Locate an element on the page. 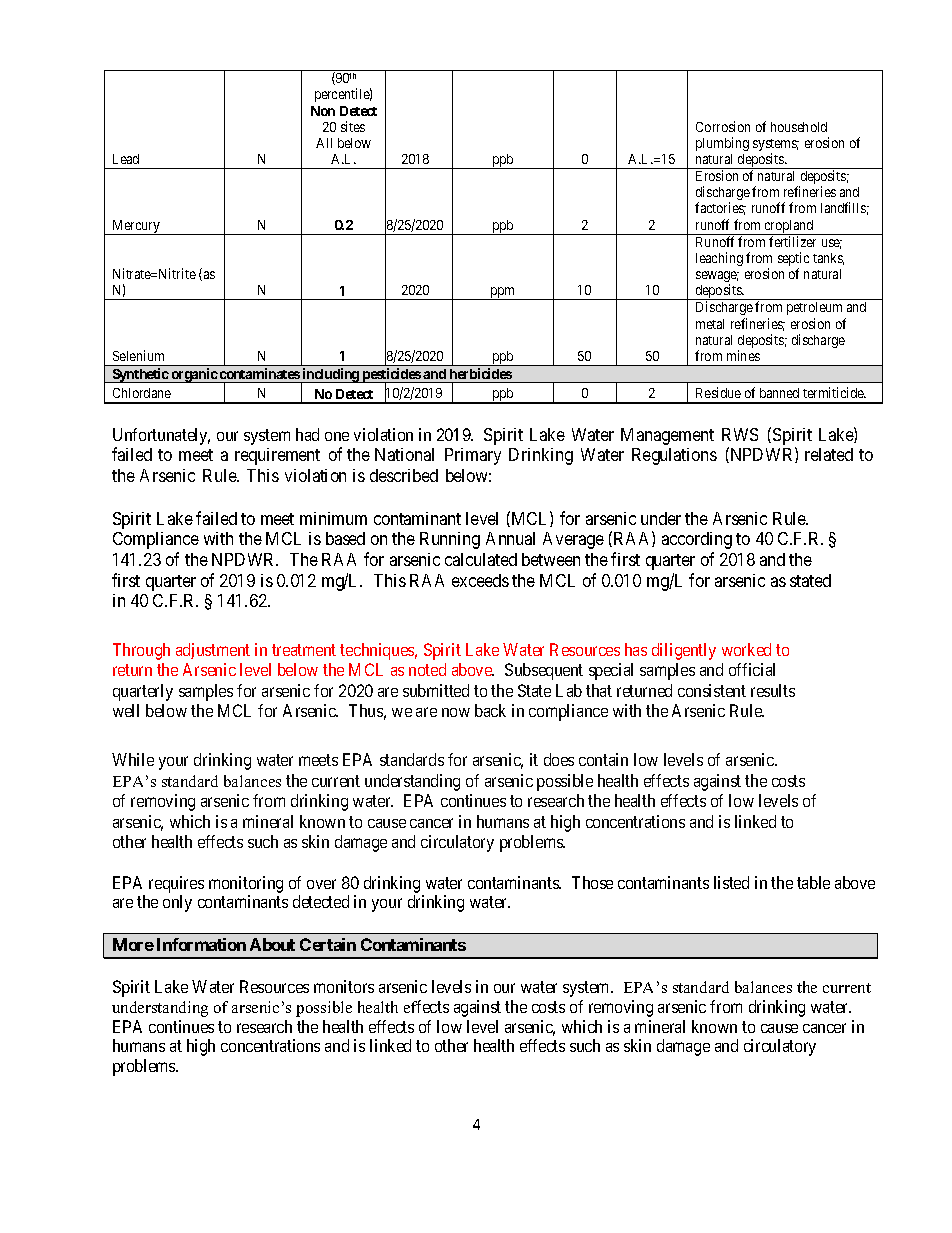  calculated is located at coordinates (481, 559).
